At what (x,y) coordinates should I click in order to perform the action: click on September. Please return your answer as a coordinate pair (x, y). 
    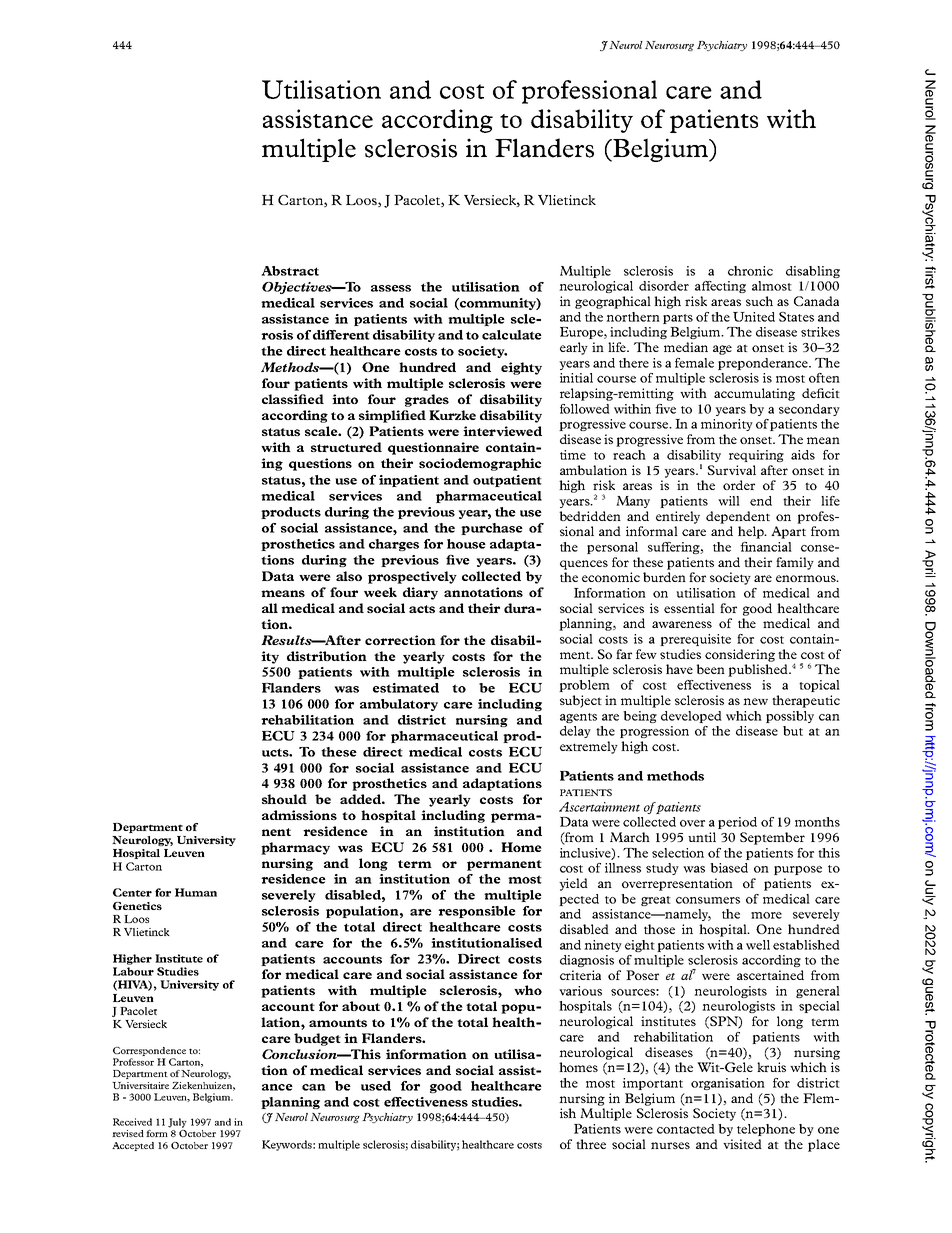
    Looking at the image, I should click on (772, 838).
